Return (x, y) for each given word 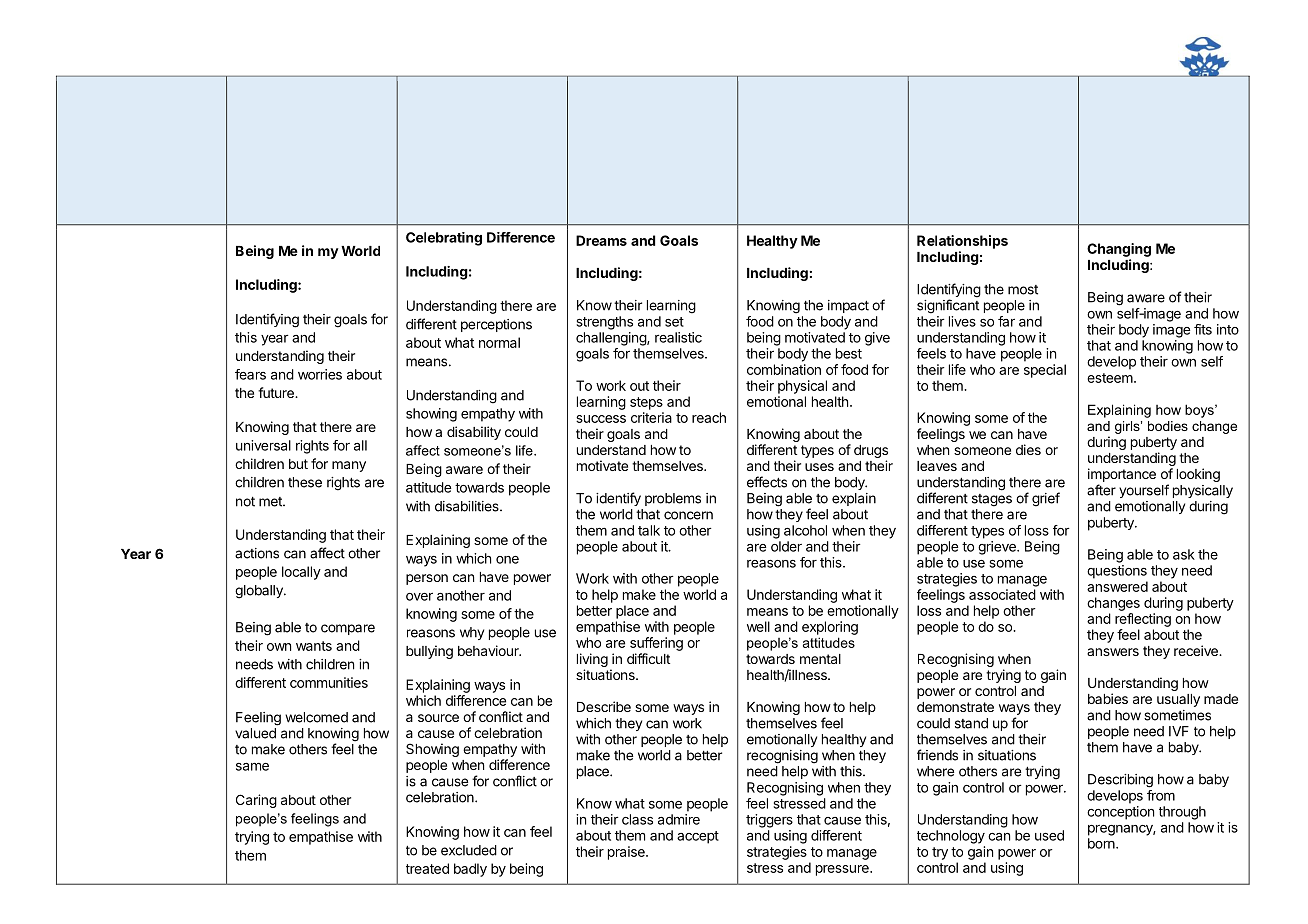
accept (698, 837)
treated (427, 868)
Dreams (601, 240)
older (786, 546)
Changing (1119, 250)
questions (1117, 572)
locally (301, 573)
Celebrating (444, 239)
